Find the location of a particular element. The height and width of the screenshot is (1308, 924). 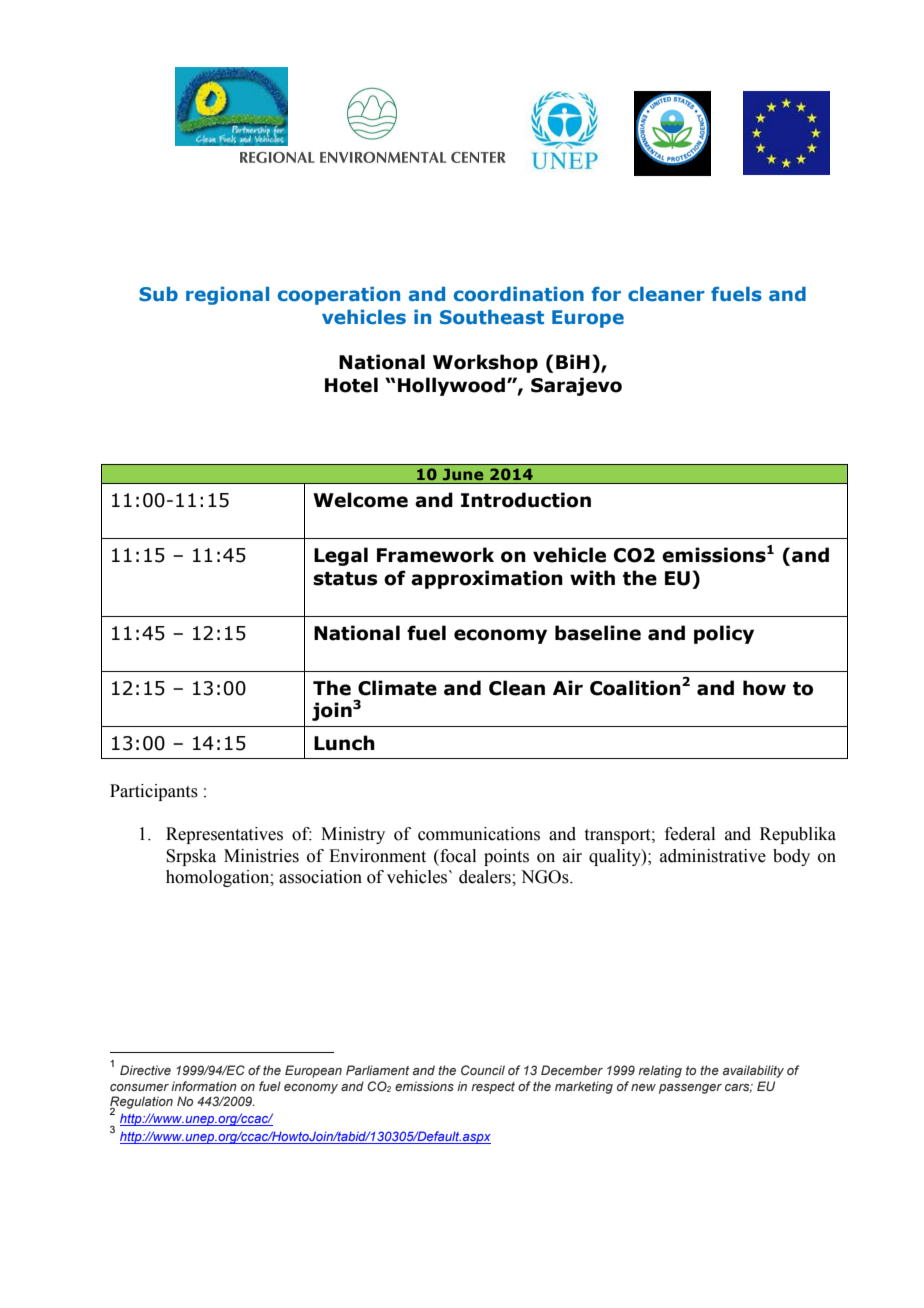

with is located at coordinates (592, 578).
